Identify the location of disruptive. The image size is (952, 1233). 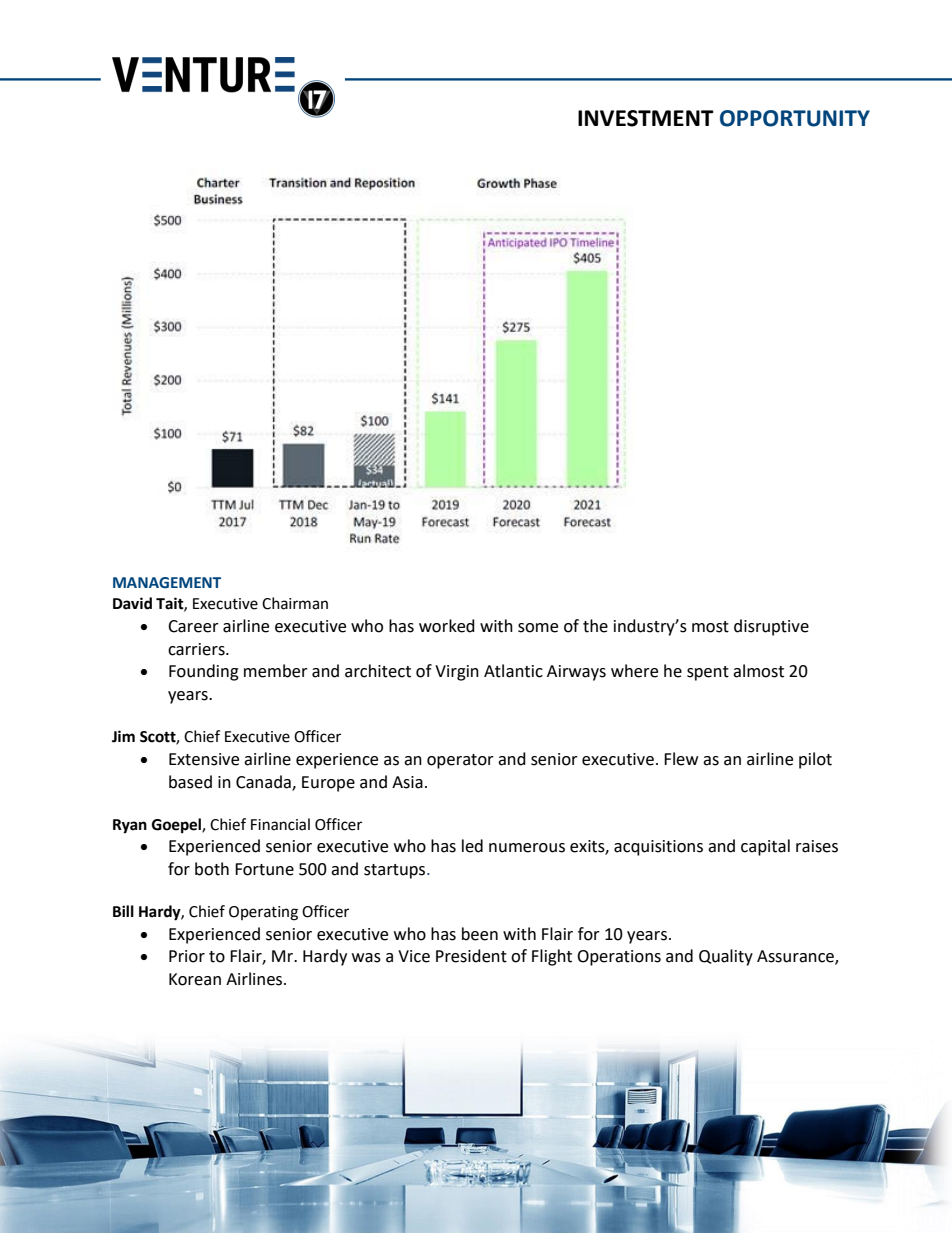
(771, 627).
